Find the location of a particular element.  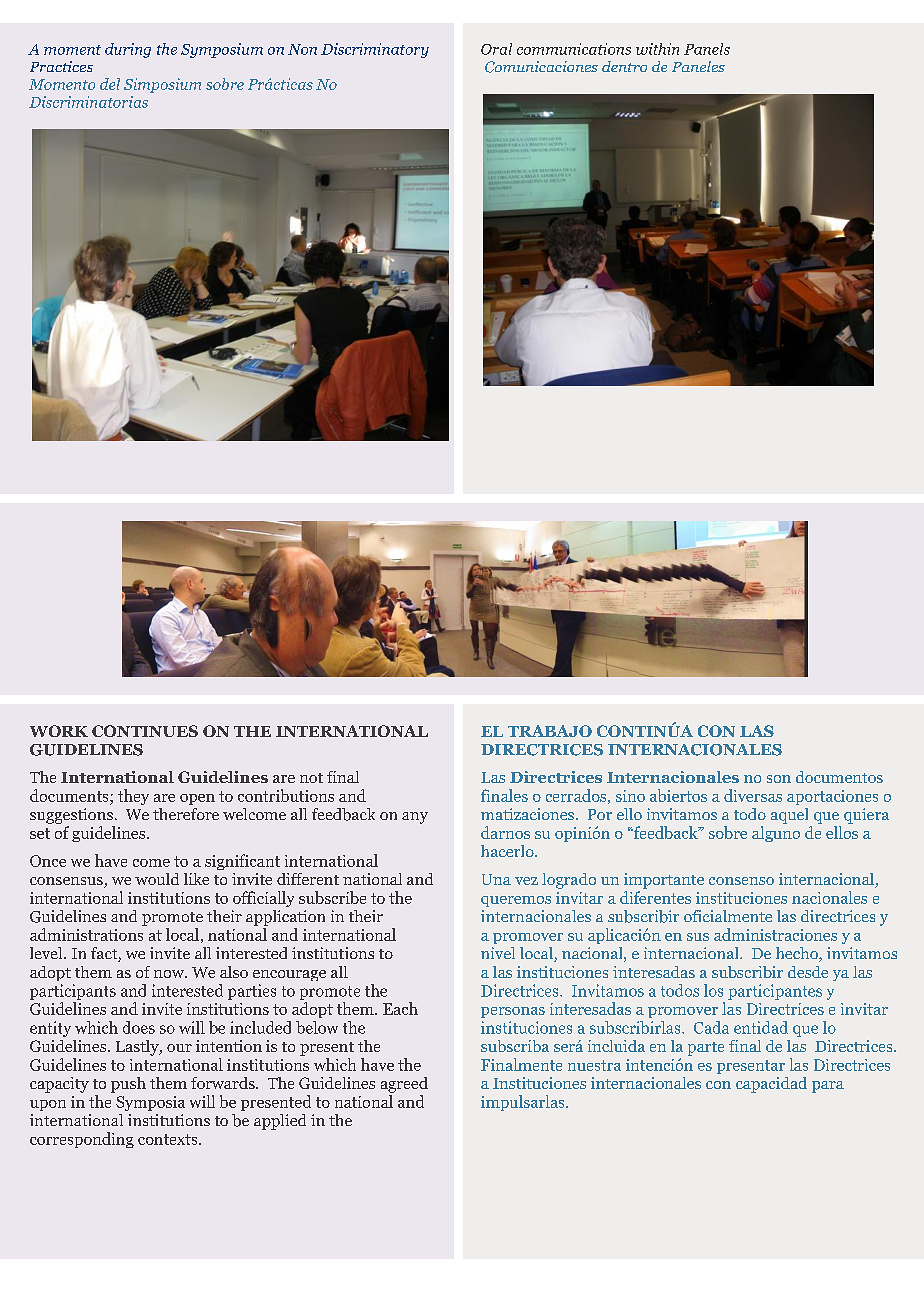

would is located at coordinates (157, 879).
